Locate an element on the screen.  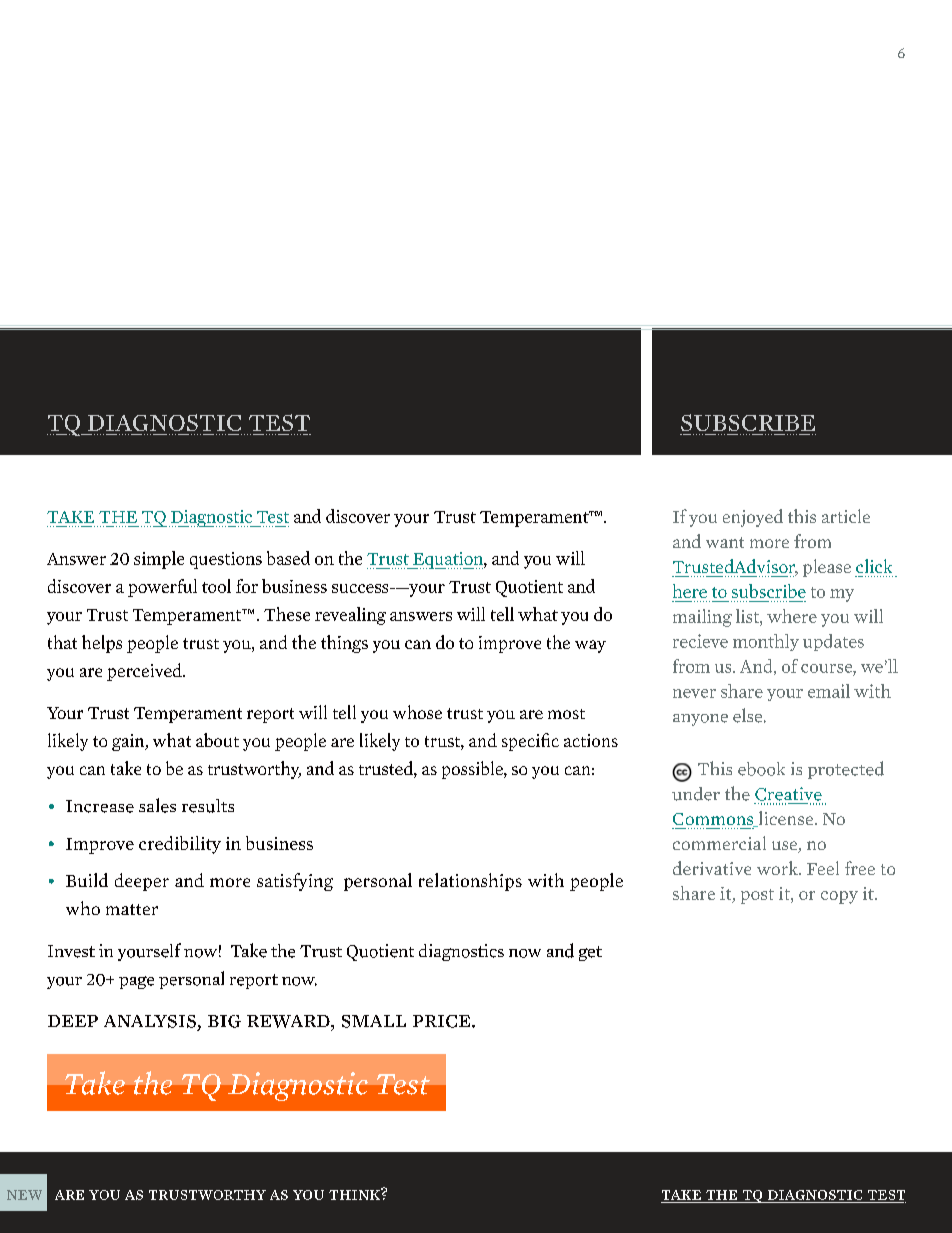
whose is located at coordinates (417, 712).
